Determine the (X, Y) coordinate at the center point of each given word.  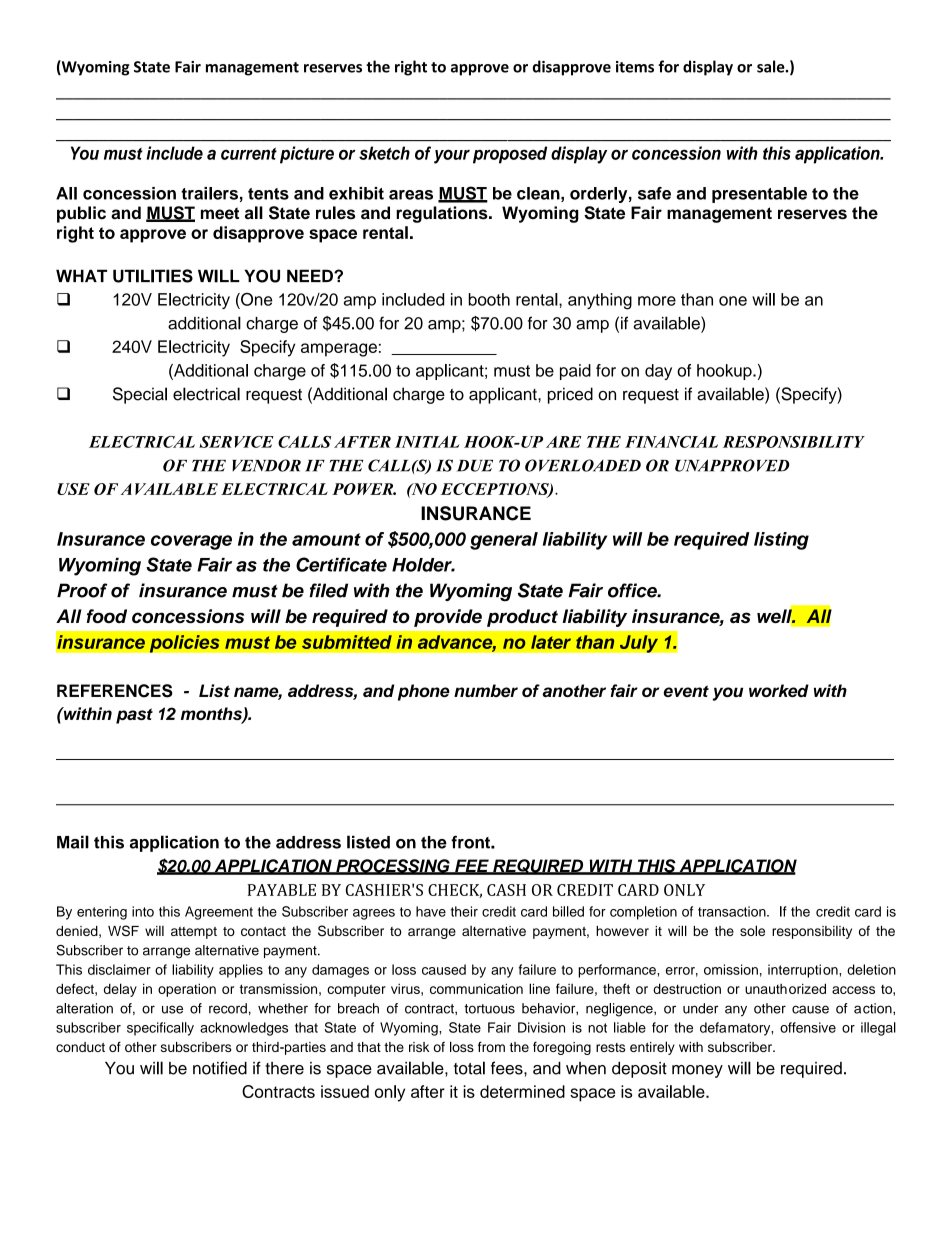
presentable (759, 195)
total (469, 1068)
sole (752, 930)
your (452, 156)
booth (489, 299)
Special (140, 395)
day (658, 372)
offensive (808, 1027)
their (464, 911)
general (504, 541)
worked (779, 690)
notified (220, 1068)
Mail (73, 842)
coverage (191, 542)
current (249, 153)
